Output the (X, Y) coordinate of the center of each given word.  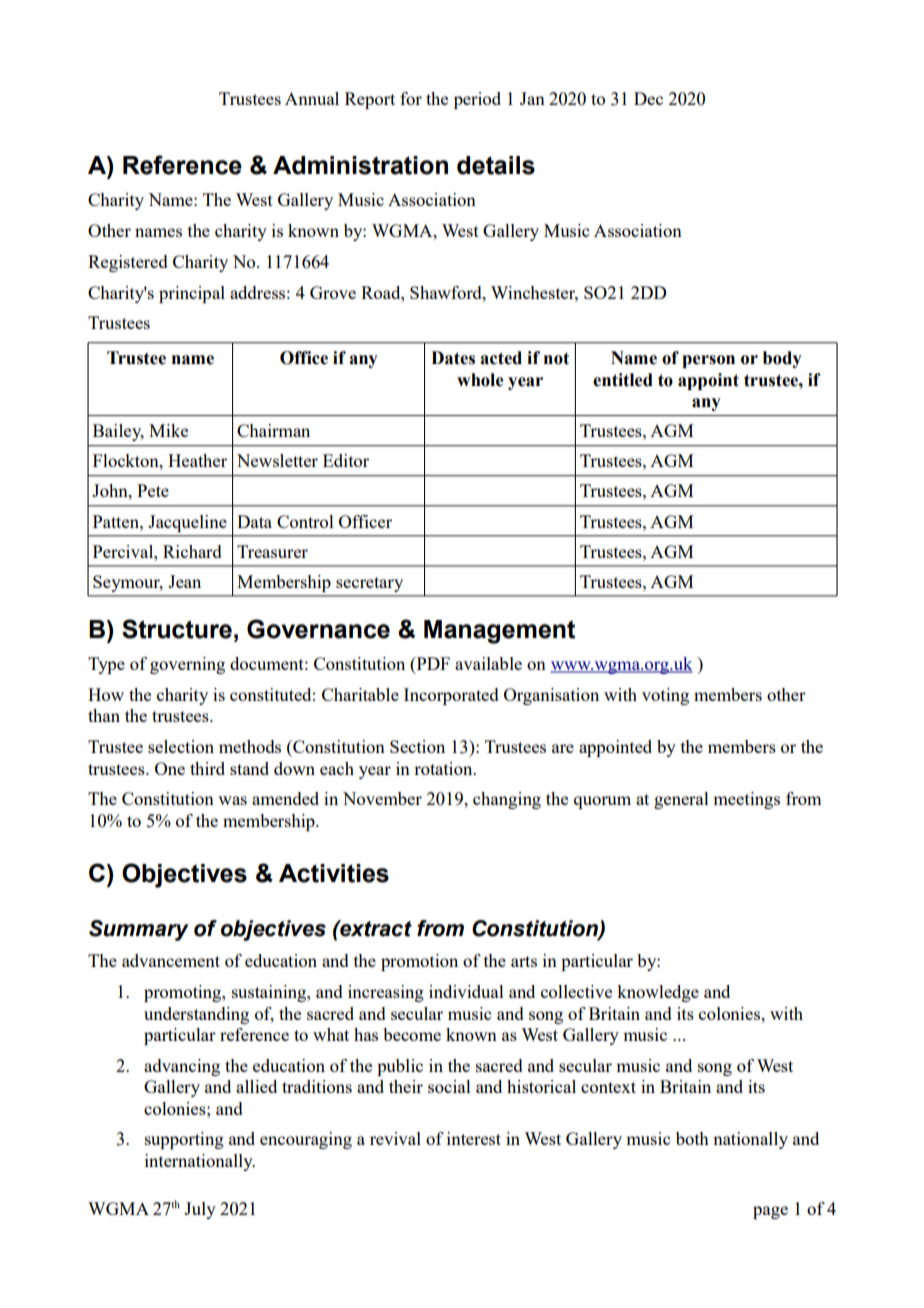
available (488, 663)
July (200, 1210)
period (477, 100)
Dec (648, 98)
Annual (312, 98)
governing (187, 665)
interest (474, 1138)
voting (665, 696)
